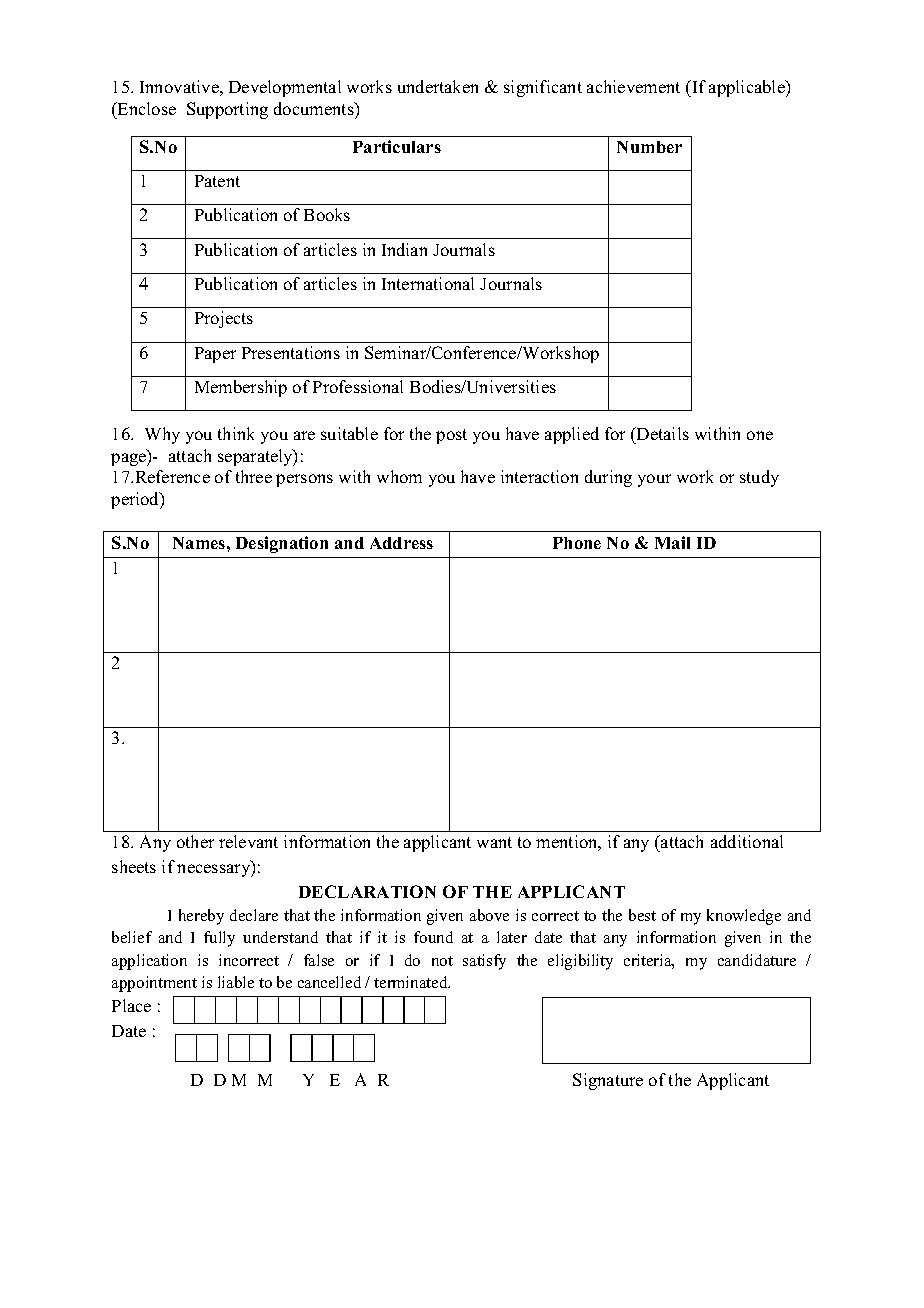 This page has height=1308, width=924. Describe the element at coordinates (672, 542) in the page. I see `Mail` at that location.
